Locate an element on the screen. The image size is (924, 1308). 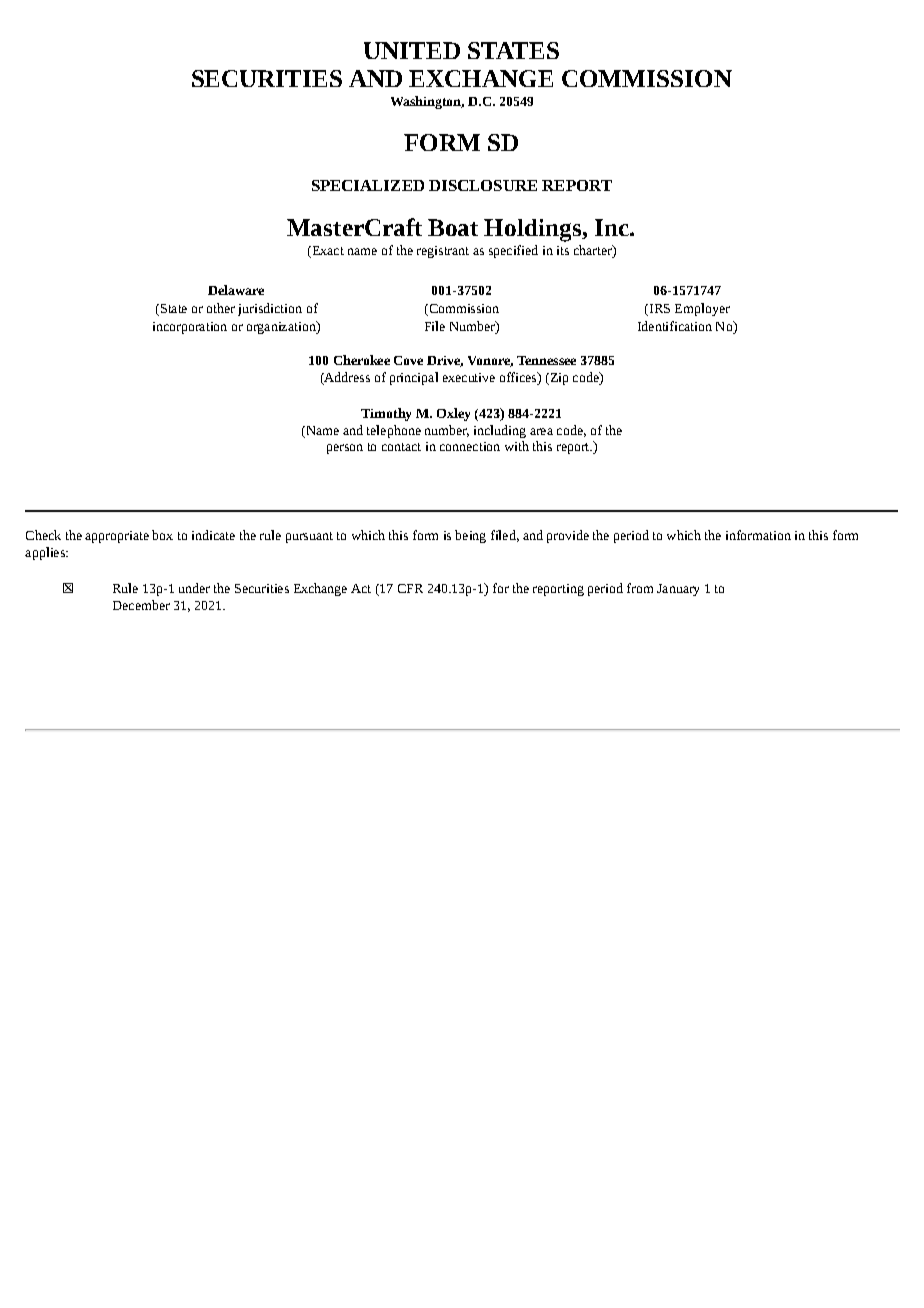
UNITED is located at coordinates (412, 50).
